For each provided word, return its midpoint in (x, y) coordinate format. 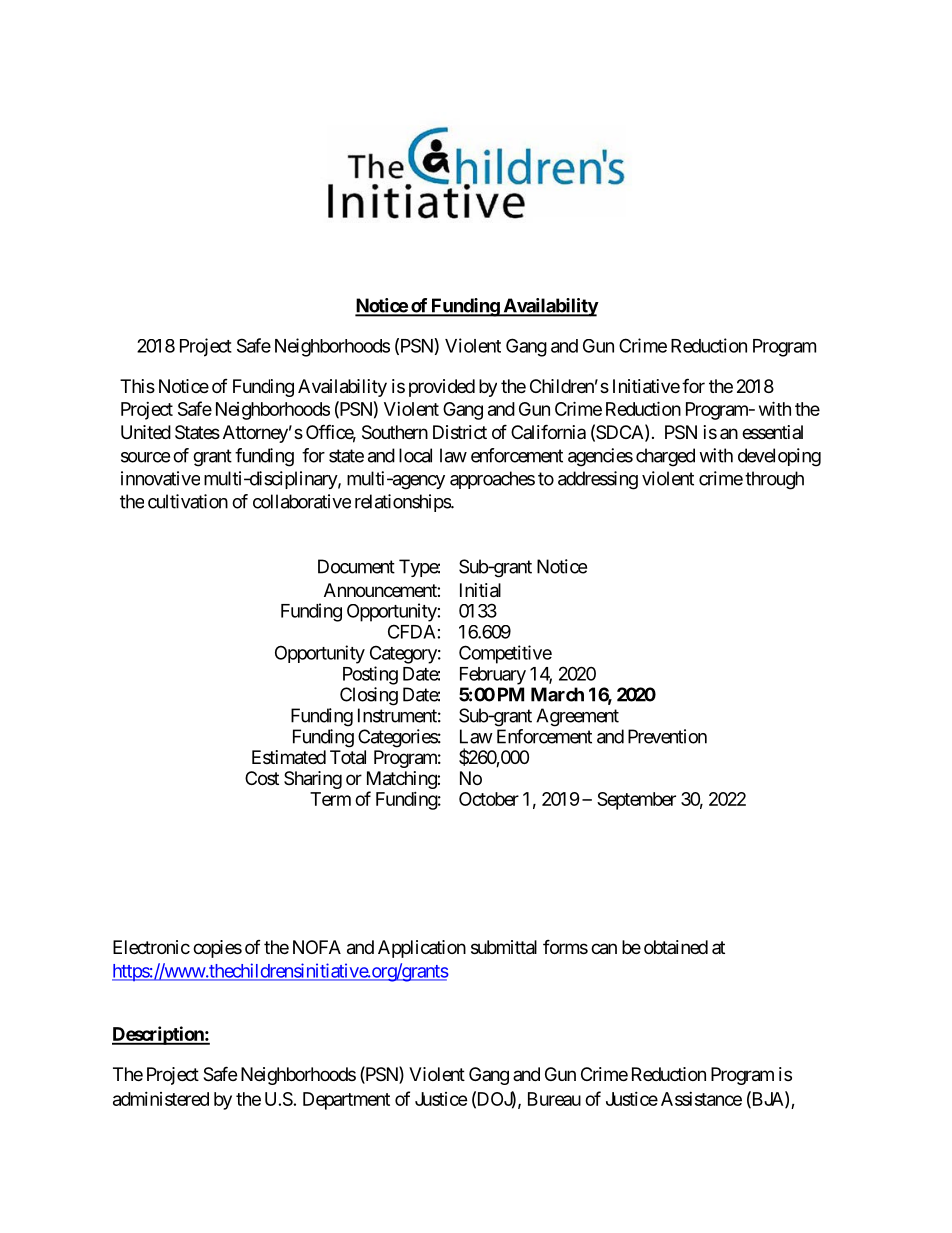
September (636, 801)
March (557, 694)
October (489, 799)
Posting (370, 675)
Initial (480, 590)
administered (161, 1099)
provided (442, 388)
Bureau (554, 1099)
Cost (262, 778)
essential (772, 432)
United (146, 432)
